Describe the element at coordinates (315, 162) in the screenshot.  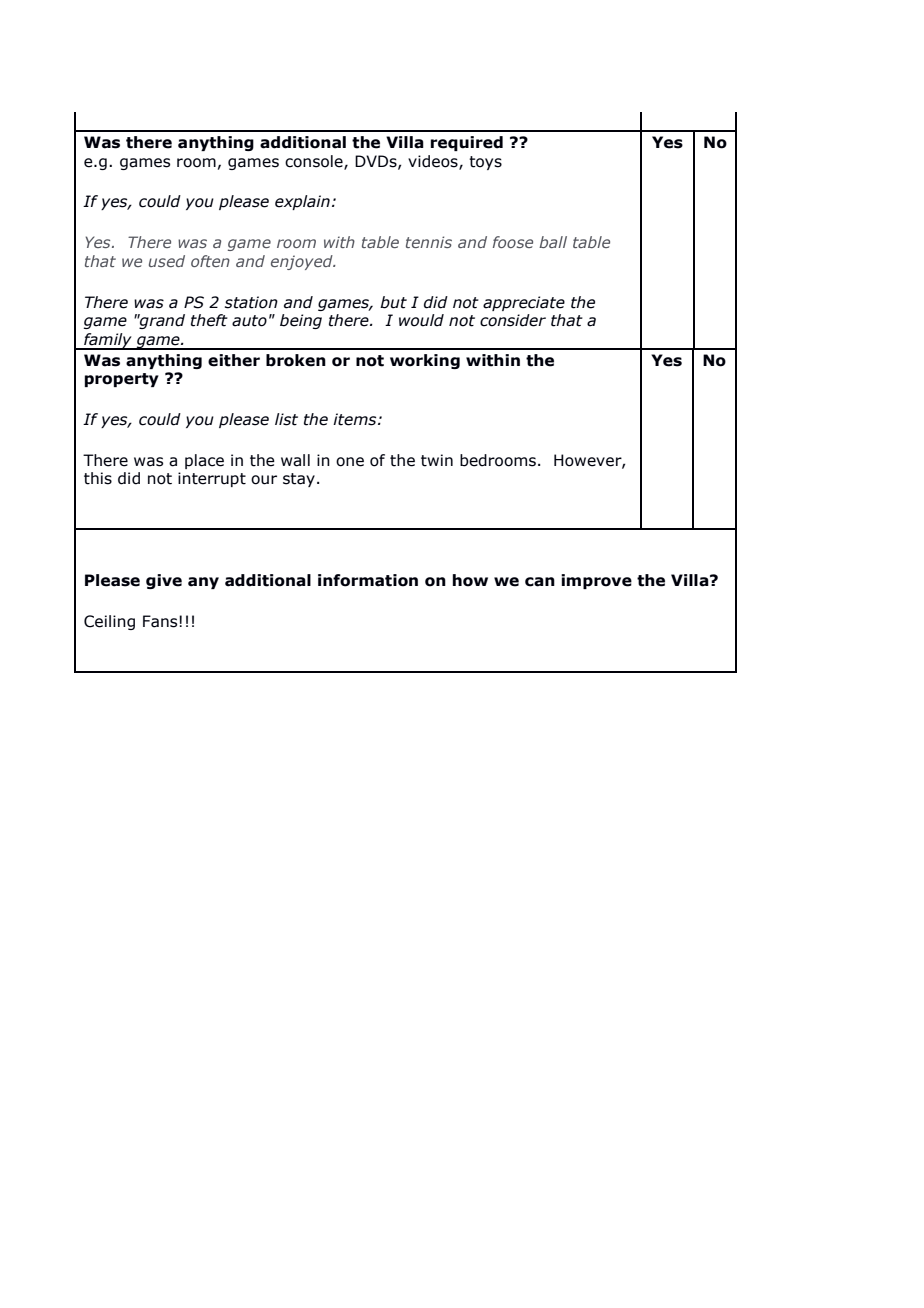
I see `console` at that location.
